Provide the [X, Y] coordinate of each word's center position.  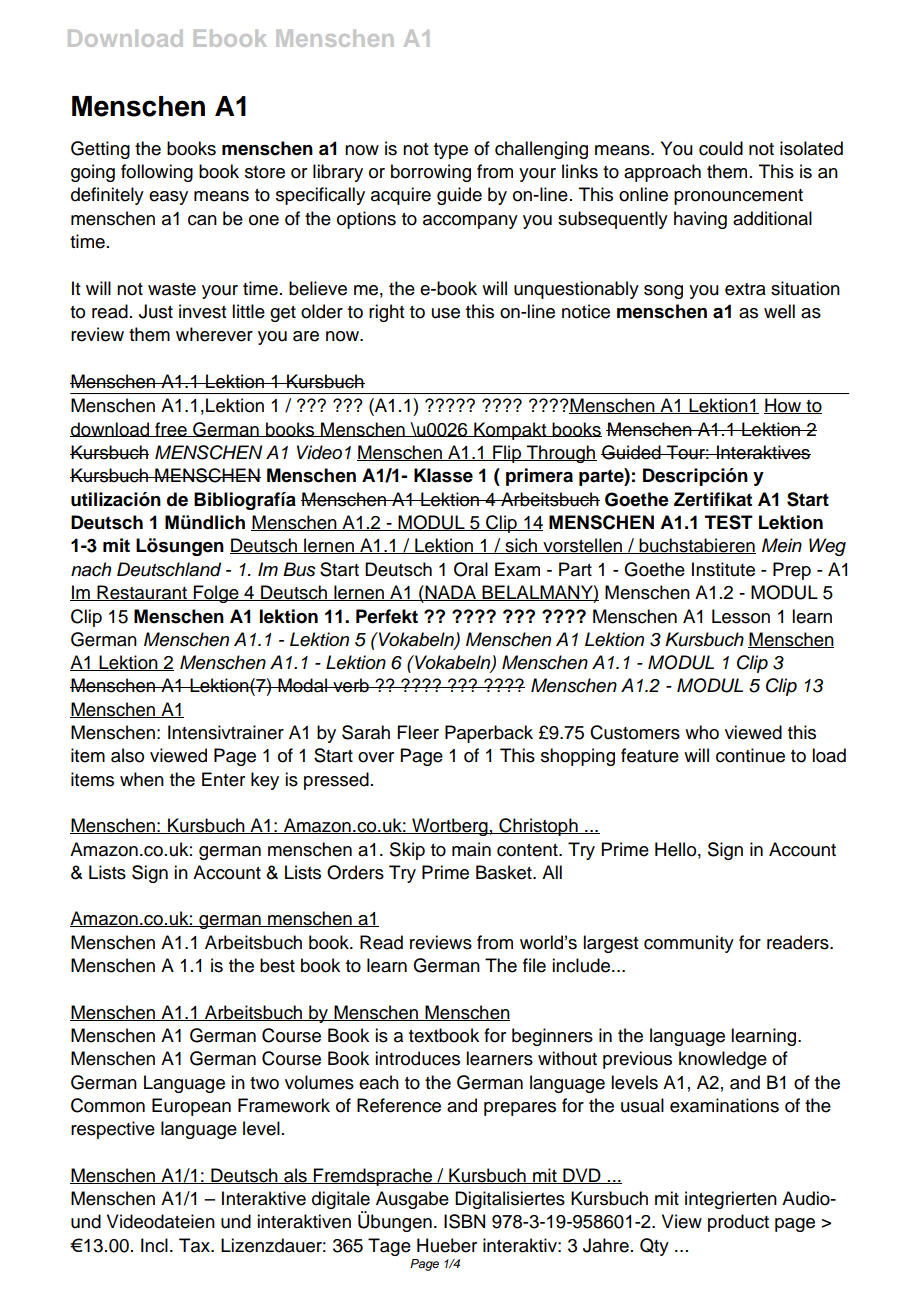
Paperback [489, 734]
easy [168, 198]
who [702, 732]
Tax [195, 1245]
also [127, 755]
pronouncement [738, 197]
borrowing [431, 173]
